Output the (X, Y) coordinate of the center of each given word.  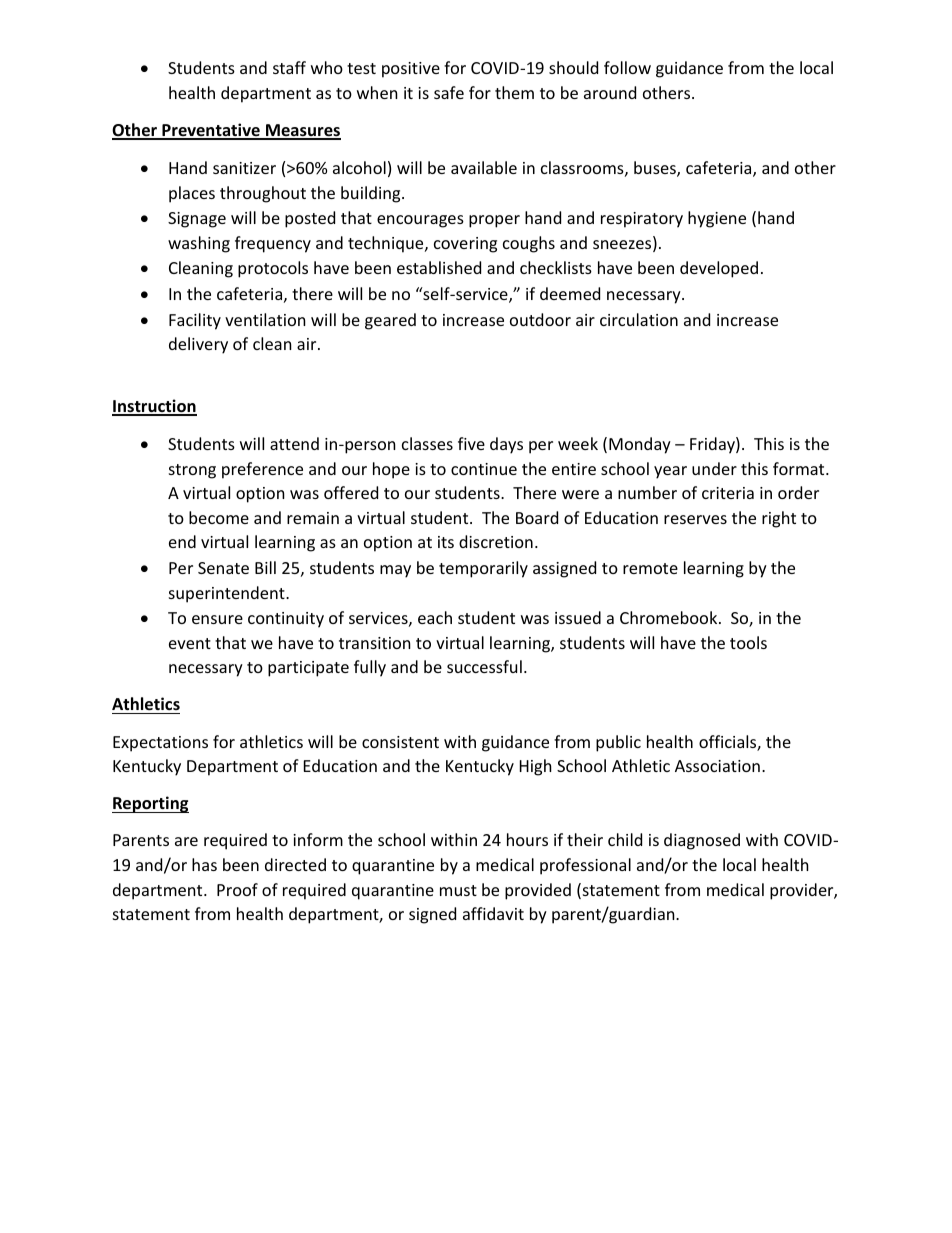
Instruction (154, 407)
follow (627, 67)
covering (465, 245)
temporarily (483, 569)
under (714, 468)
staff (289, 67)
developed (719, 269)
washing (199, 244)
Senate (223, 568)
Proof (237, 889)
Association (717, 766)
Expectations (160, 744)
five (471, 443)
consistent (400, 742)
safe (449, 92)
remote (650, 568)
